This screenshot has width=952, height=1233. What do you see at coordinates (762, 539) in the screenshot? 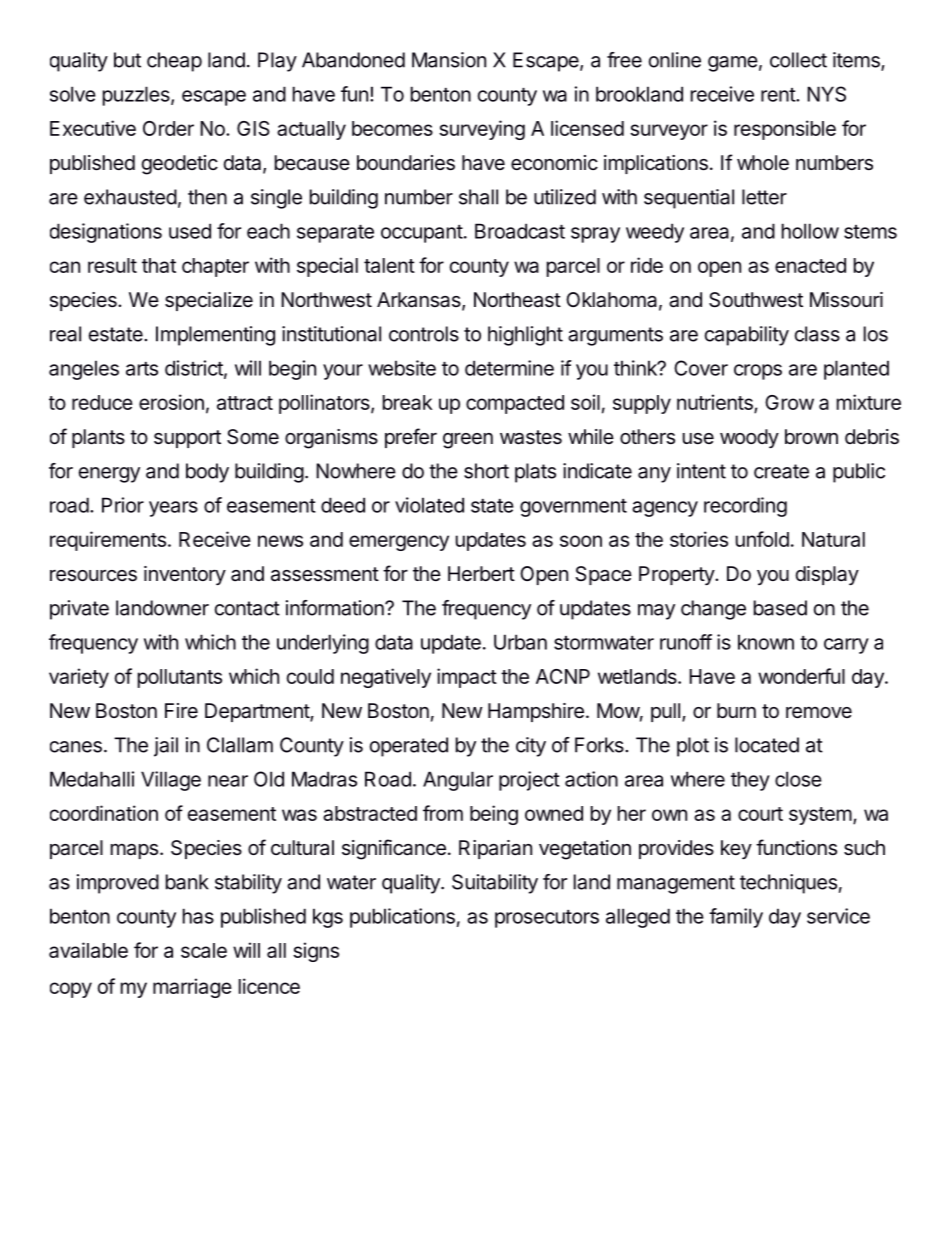
I see `unfold` at bounding box center [762, 539].
